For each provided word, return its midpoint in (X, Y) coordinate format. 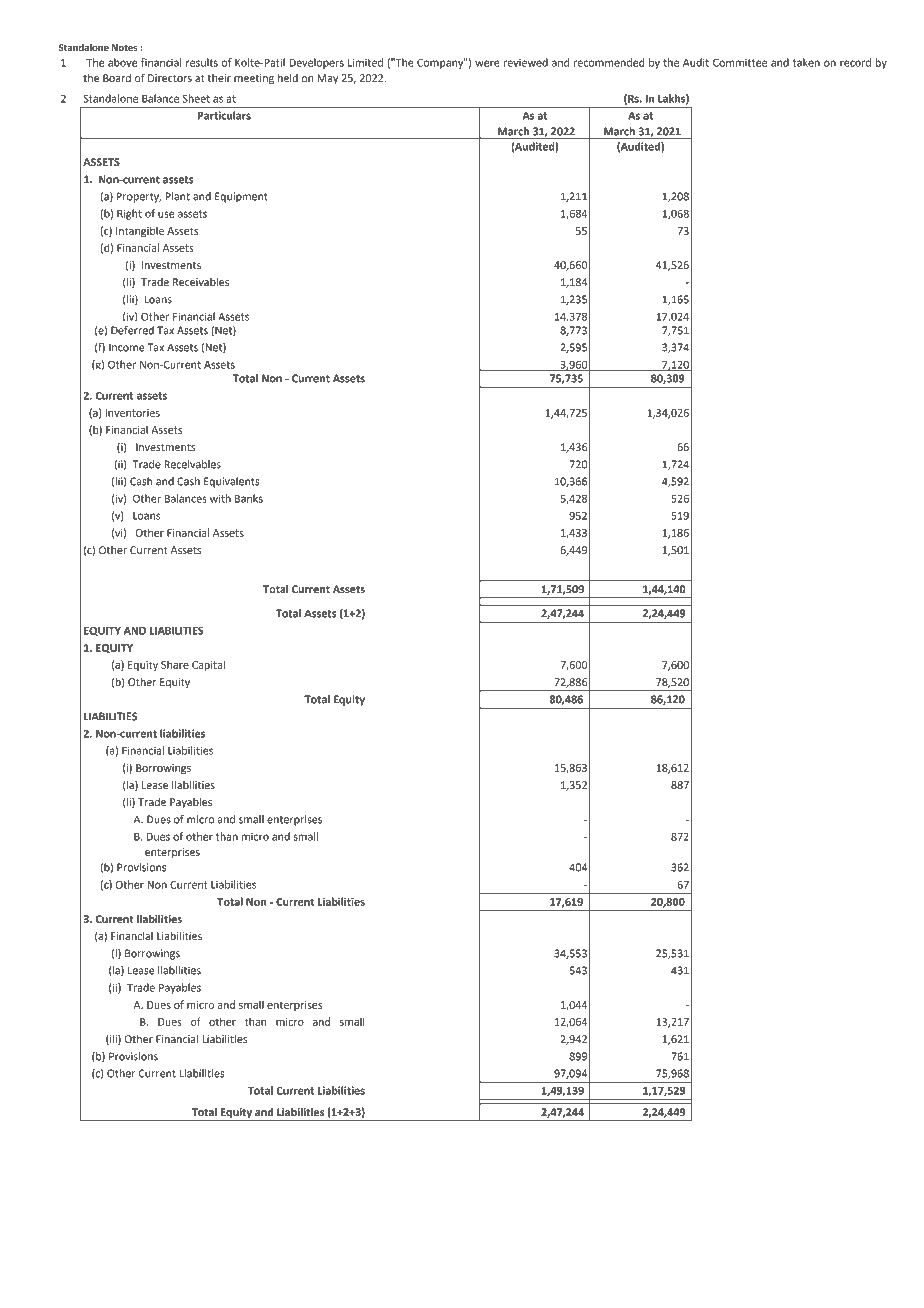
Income (126, 347)
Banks (249, 498)
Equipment (241, 197)
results (202, 62)
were (487, 63)
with (220, 498)
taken (806, 62)
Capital (208, 665)
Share (175, 664)
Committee (740, 62)
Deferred (132, 330)
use (166, 214)
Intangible (140, 231)
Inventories (133, 413)
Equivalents (232, 482)
